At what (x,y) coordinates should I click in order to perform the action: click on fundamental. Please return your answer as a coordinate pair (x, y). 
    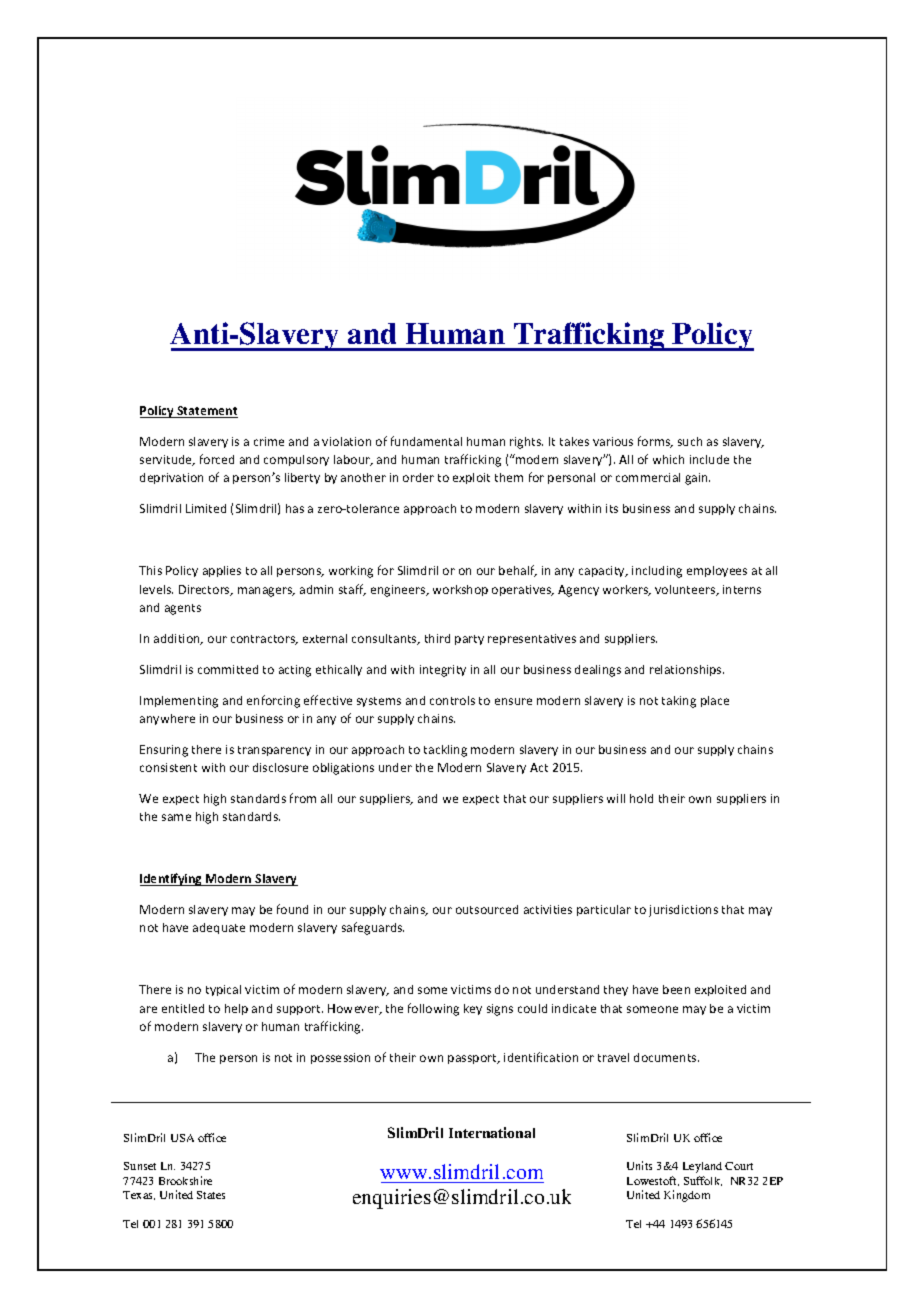
    Looking at the image, I should click on (426, 441).
